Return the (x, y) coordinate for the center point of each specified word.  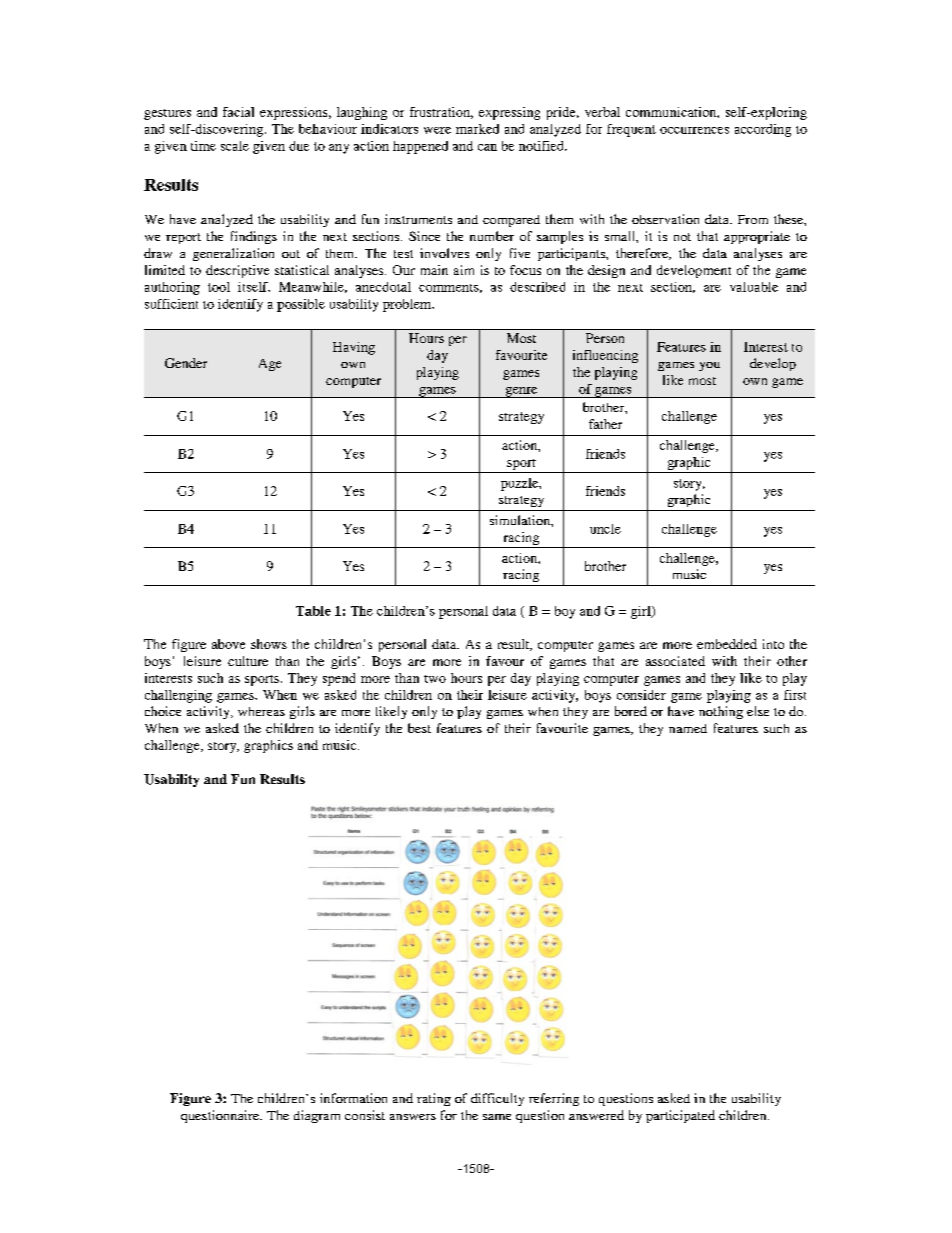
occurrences (694, 130)
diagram (317, 1116)
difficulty (497, 1099)
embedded (727, 644)
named (688, 728)
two (435, 679)
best (419, 728)
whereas (261, 711)
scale (235, 146)
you (709, 366)
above (228, 644)
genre (521, 392)
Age (270, 365)
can (487, 147)
